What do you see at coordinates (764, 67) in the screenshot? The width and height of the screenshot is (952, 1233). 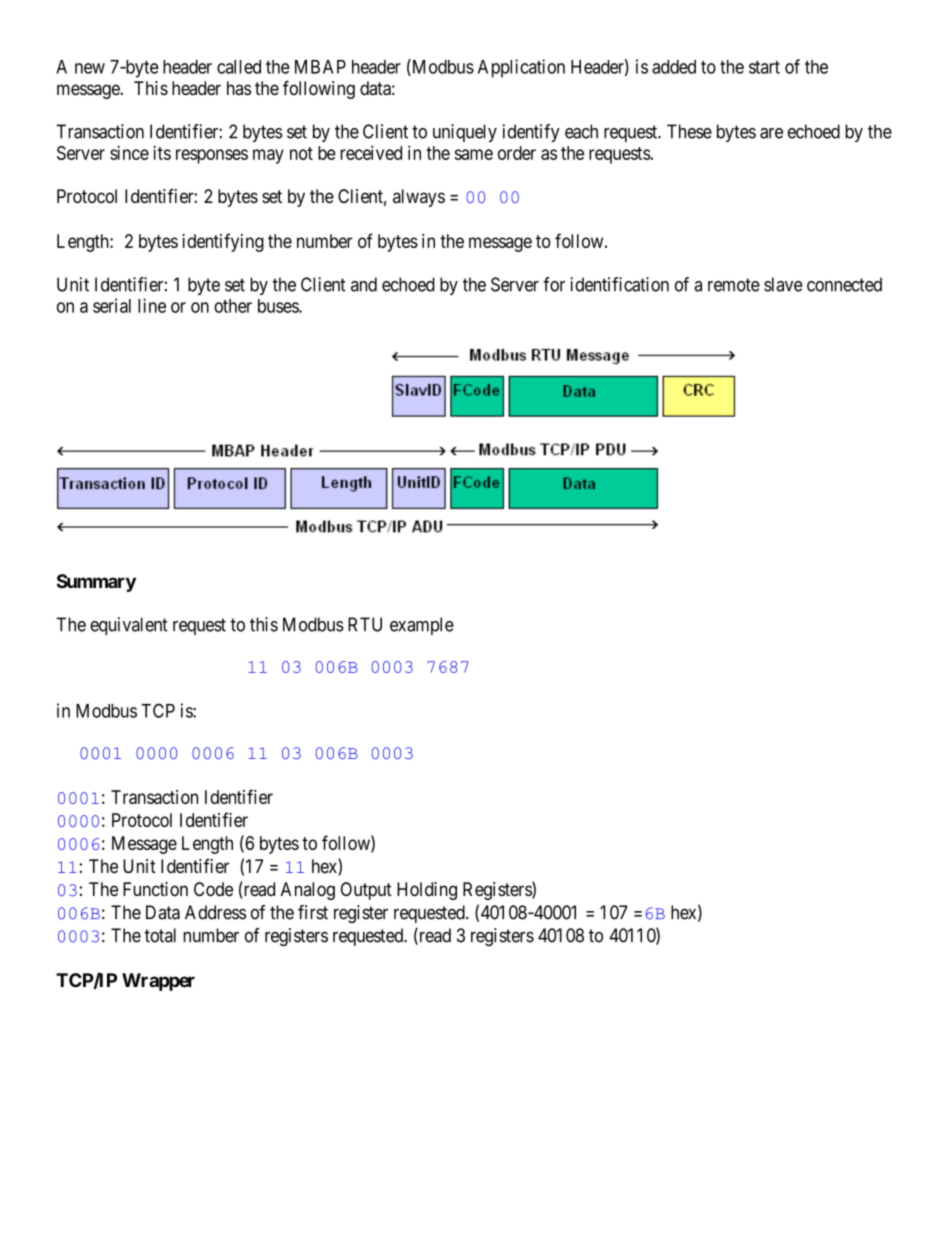 I see `start` at bounding box center [764, 67].
